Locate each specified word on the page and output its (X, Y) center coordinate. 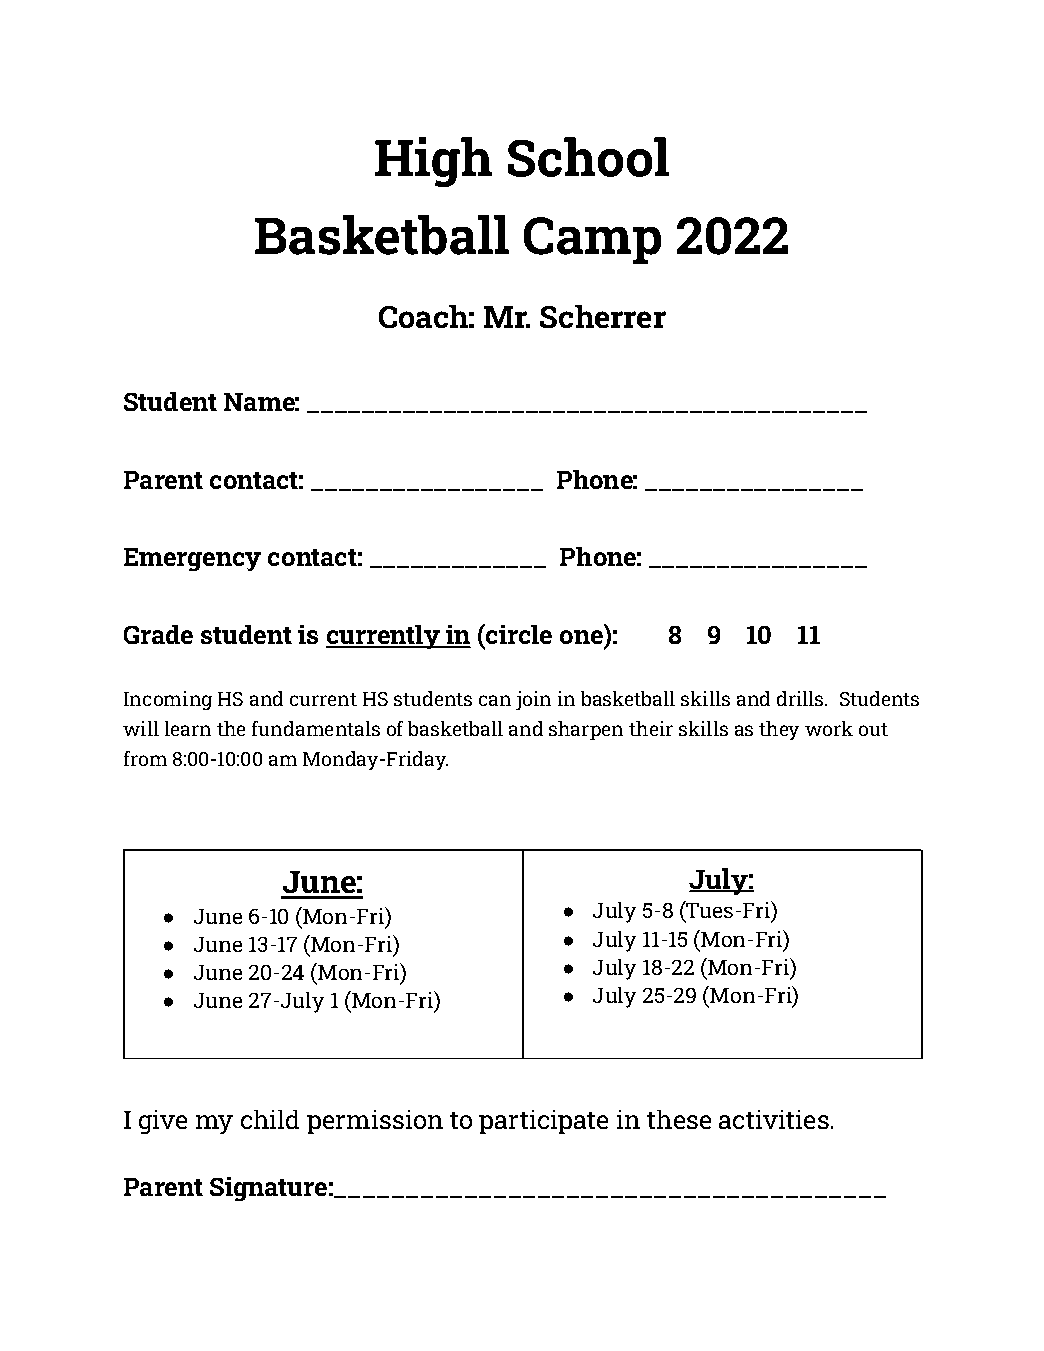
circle (518, 634)
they (779, 730)
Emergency (192, 559)
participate (543, 1122)
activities (774, 1119)
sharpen (586, 730)
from (145, 758)
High (433, 162)
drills (801, 698)
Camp (592, 240)
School (588, 157)
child (270, 1119)
